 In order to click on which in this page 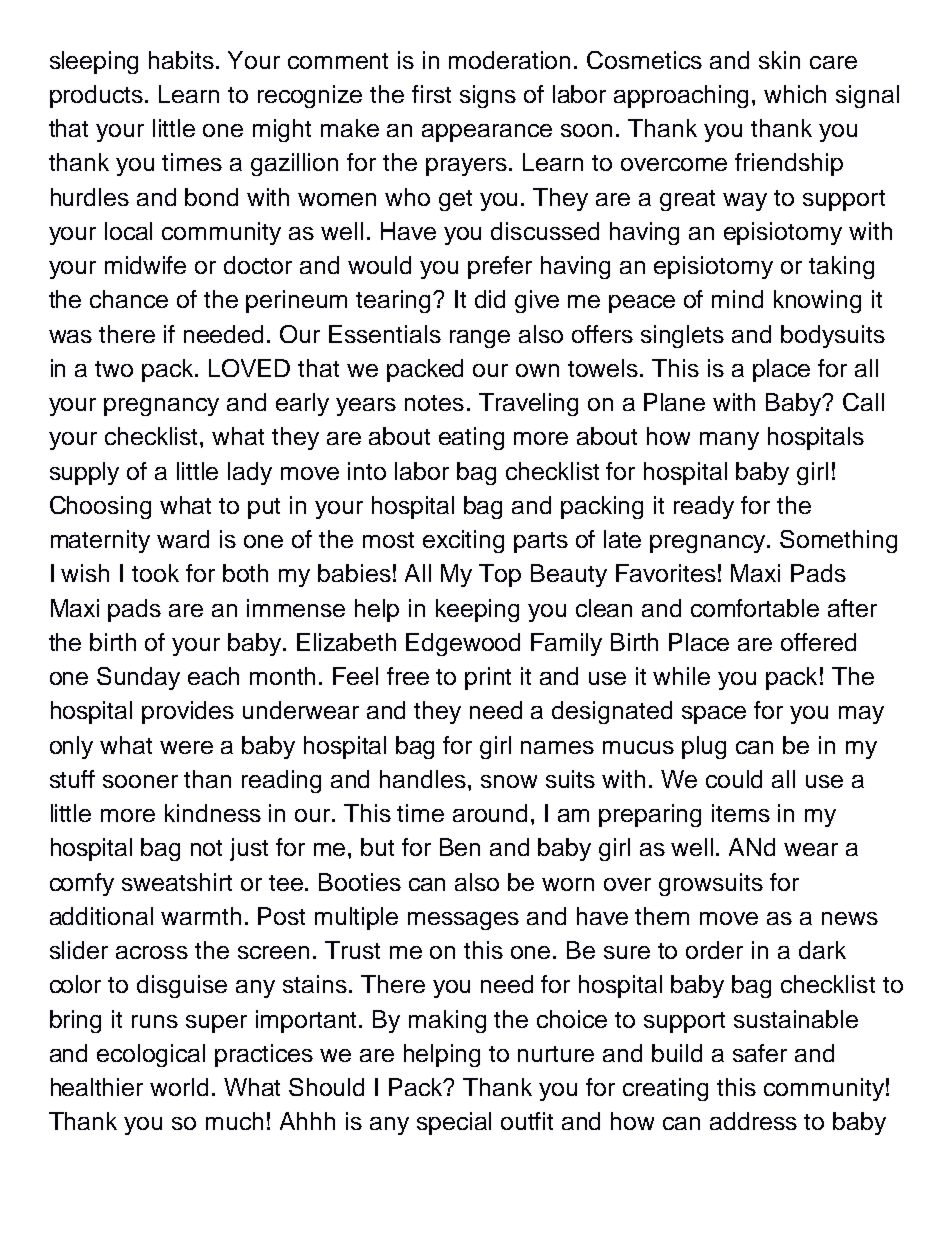, I will do `click(795, 94)`.
